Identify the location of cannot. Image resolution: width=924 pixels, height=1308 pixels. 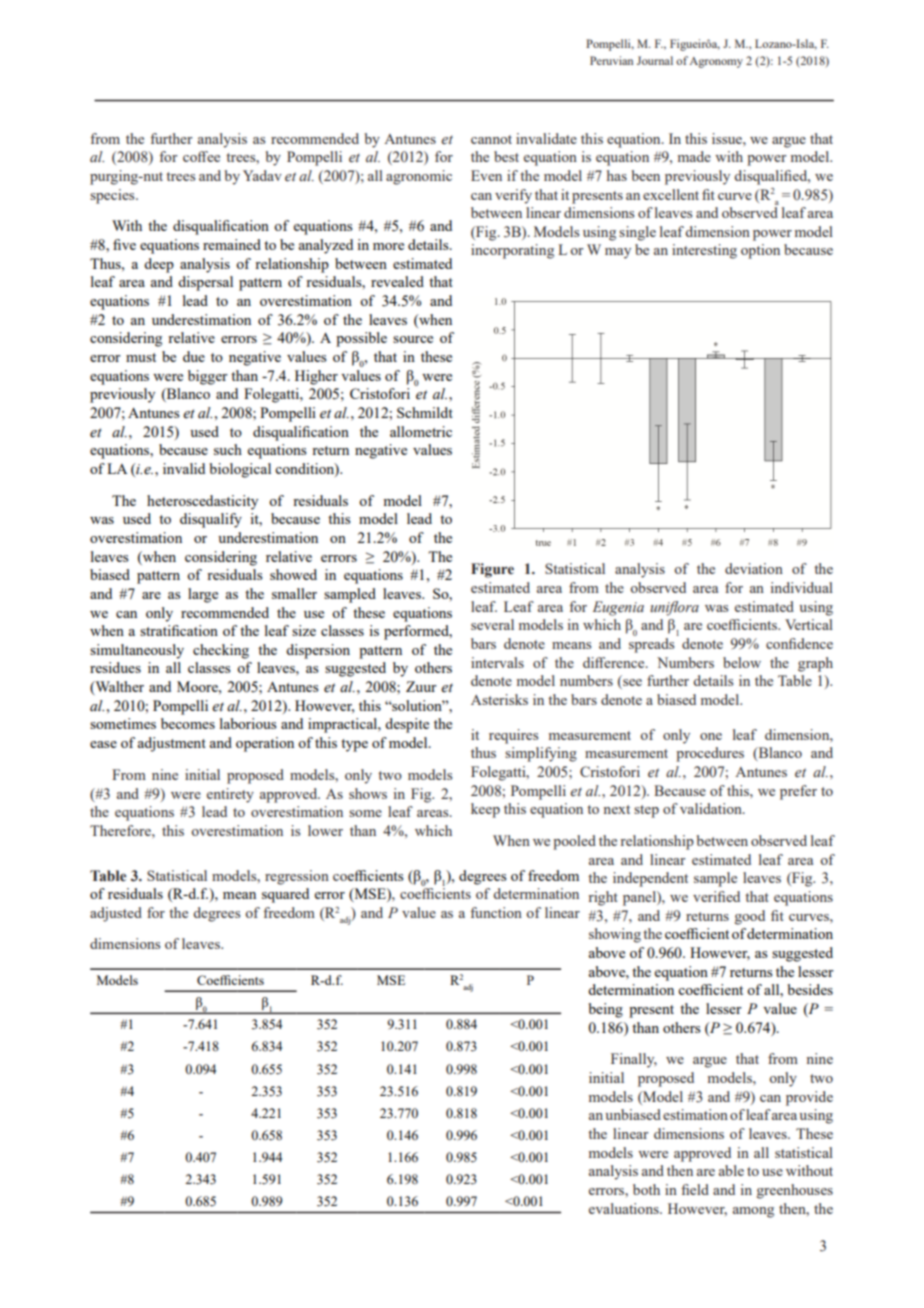
(491, 139).
